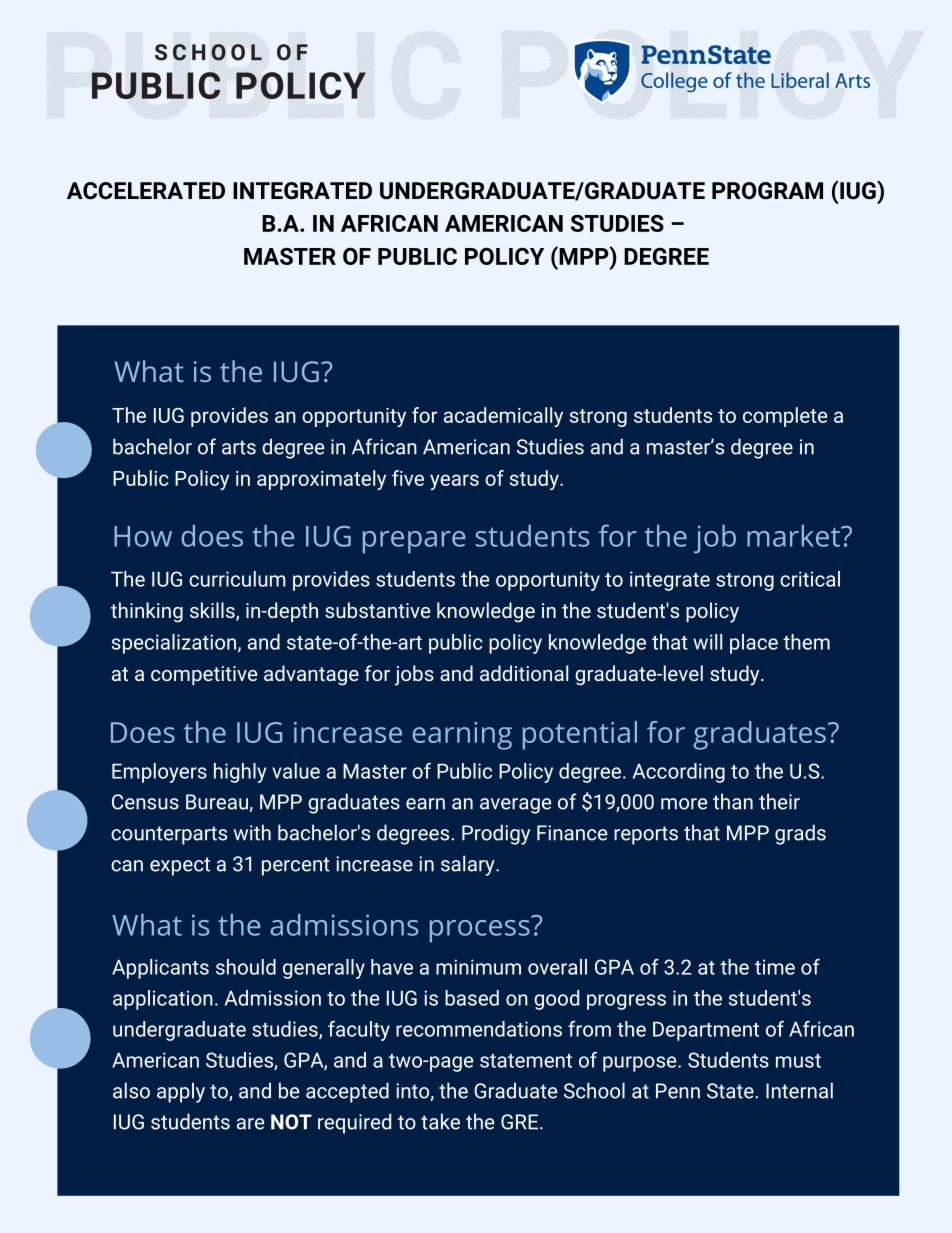 This screenshot has width=952, height=1233. What do you see at coordinates (321, 480) in the screenshot?
I see `approximately` at bounding box center [321, 480].
